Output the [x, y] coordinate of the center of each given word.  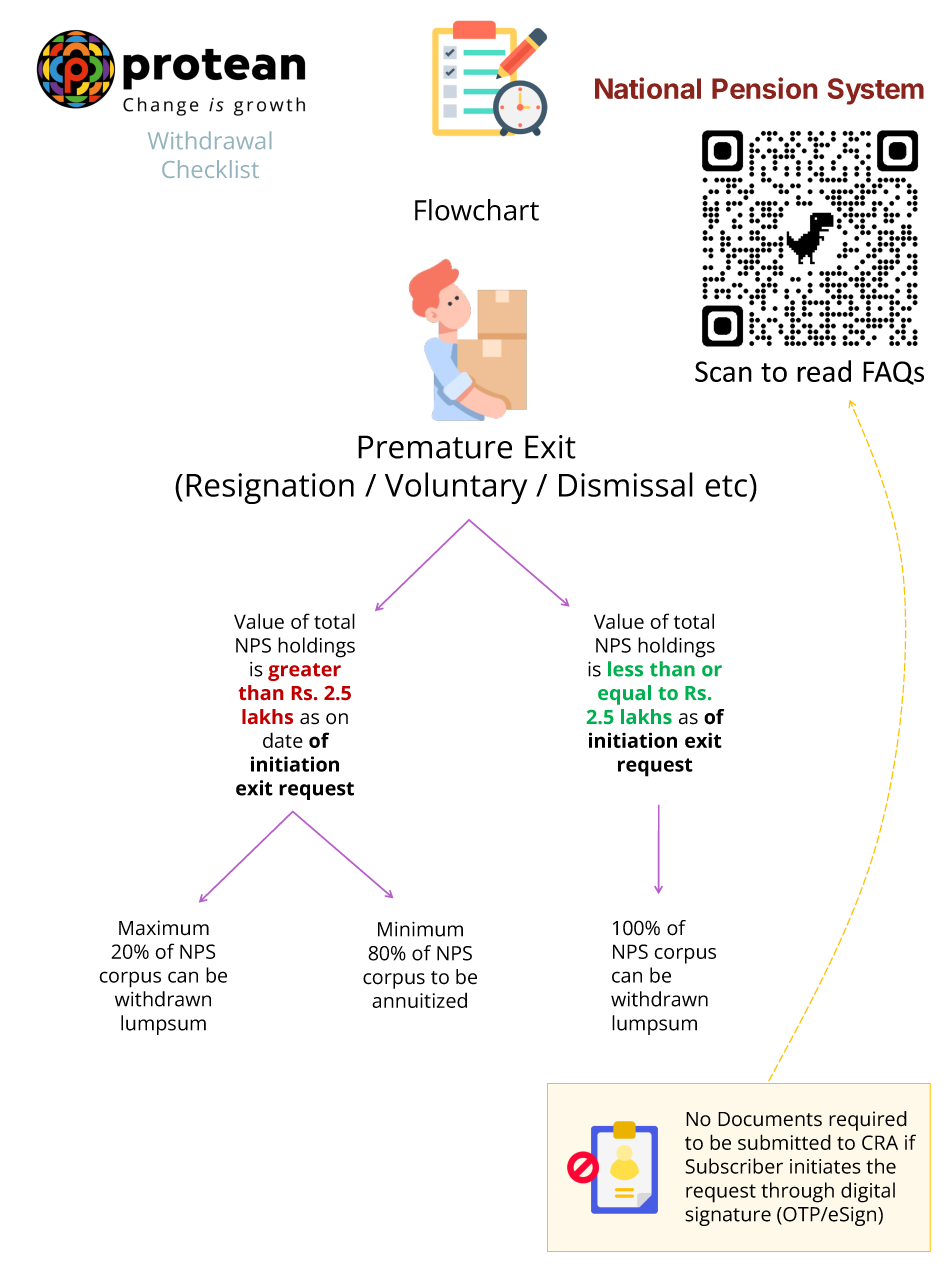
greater [304, 672]
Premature [435, 447]
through [797, 1192]
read [824, 371]
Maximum [164, 928]
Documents [770, 1119]
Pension [764, 88]
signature [728, 1216]
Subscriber [734, 1166]
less [625, 669]
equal [624, 695]
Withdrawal [209, 140]
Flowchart [477, 210]
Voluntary [456, 488]
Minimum [420, 929]
